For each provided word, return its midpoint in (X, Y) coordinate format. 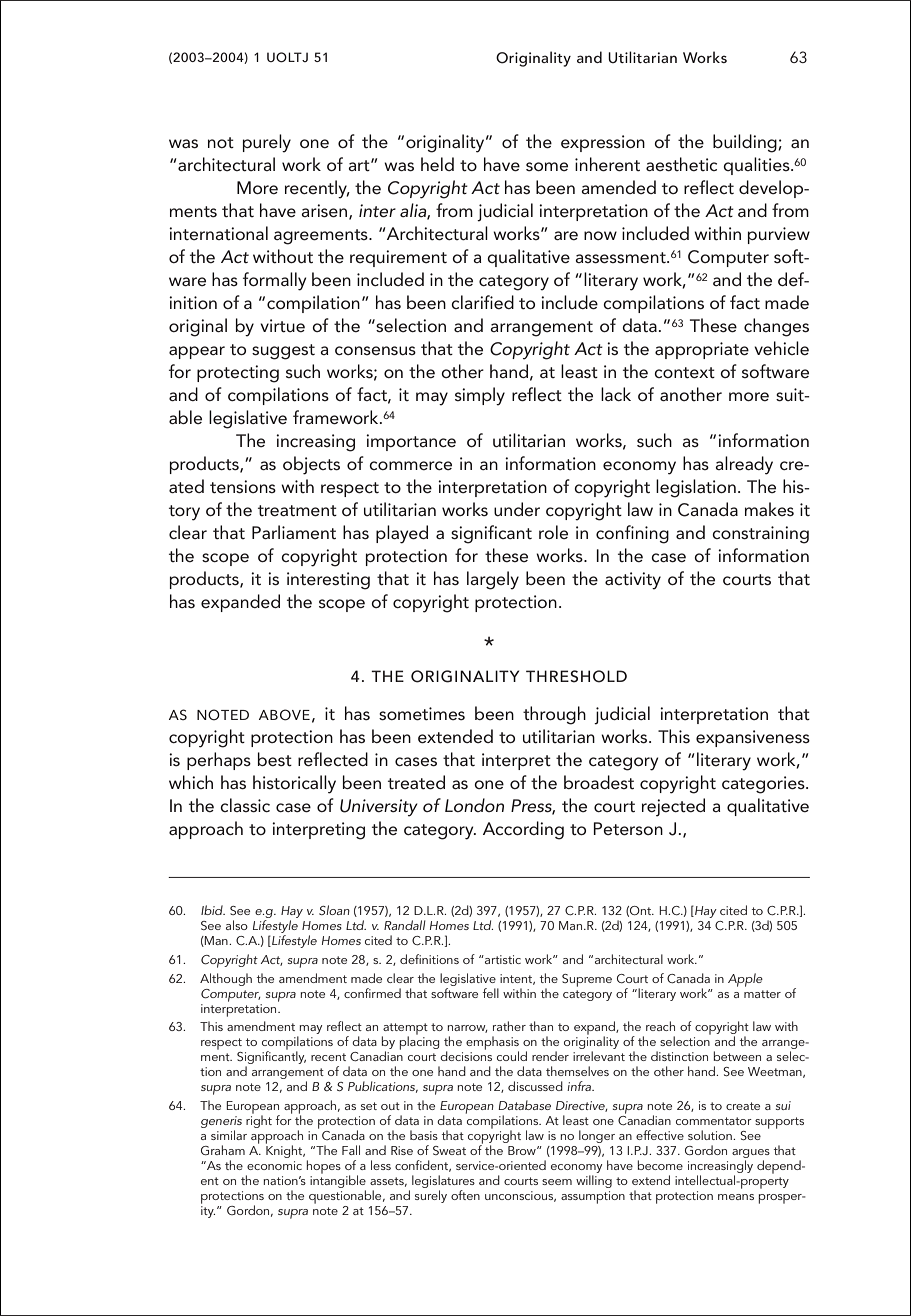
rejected (673, 807)
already (744, 465)
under (517, 509)
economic (274, 1165)
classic (245, 805)
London (474, 805)
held (437, 164)
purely (267, 143)
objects (311, 465)
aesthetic (681, 164)
